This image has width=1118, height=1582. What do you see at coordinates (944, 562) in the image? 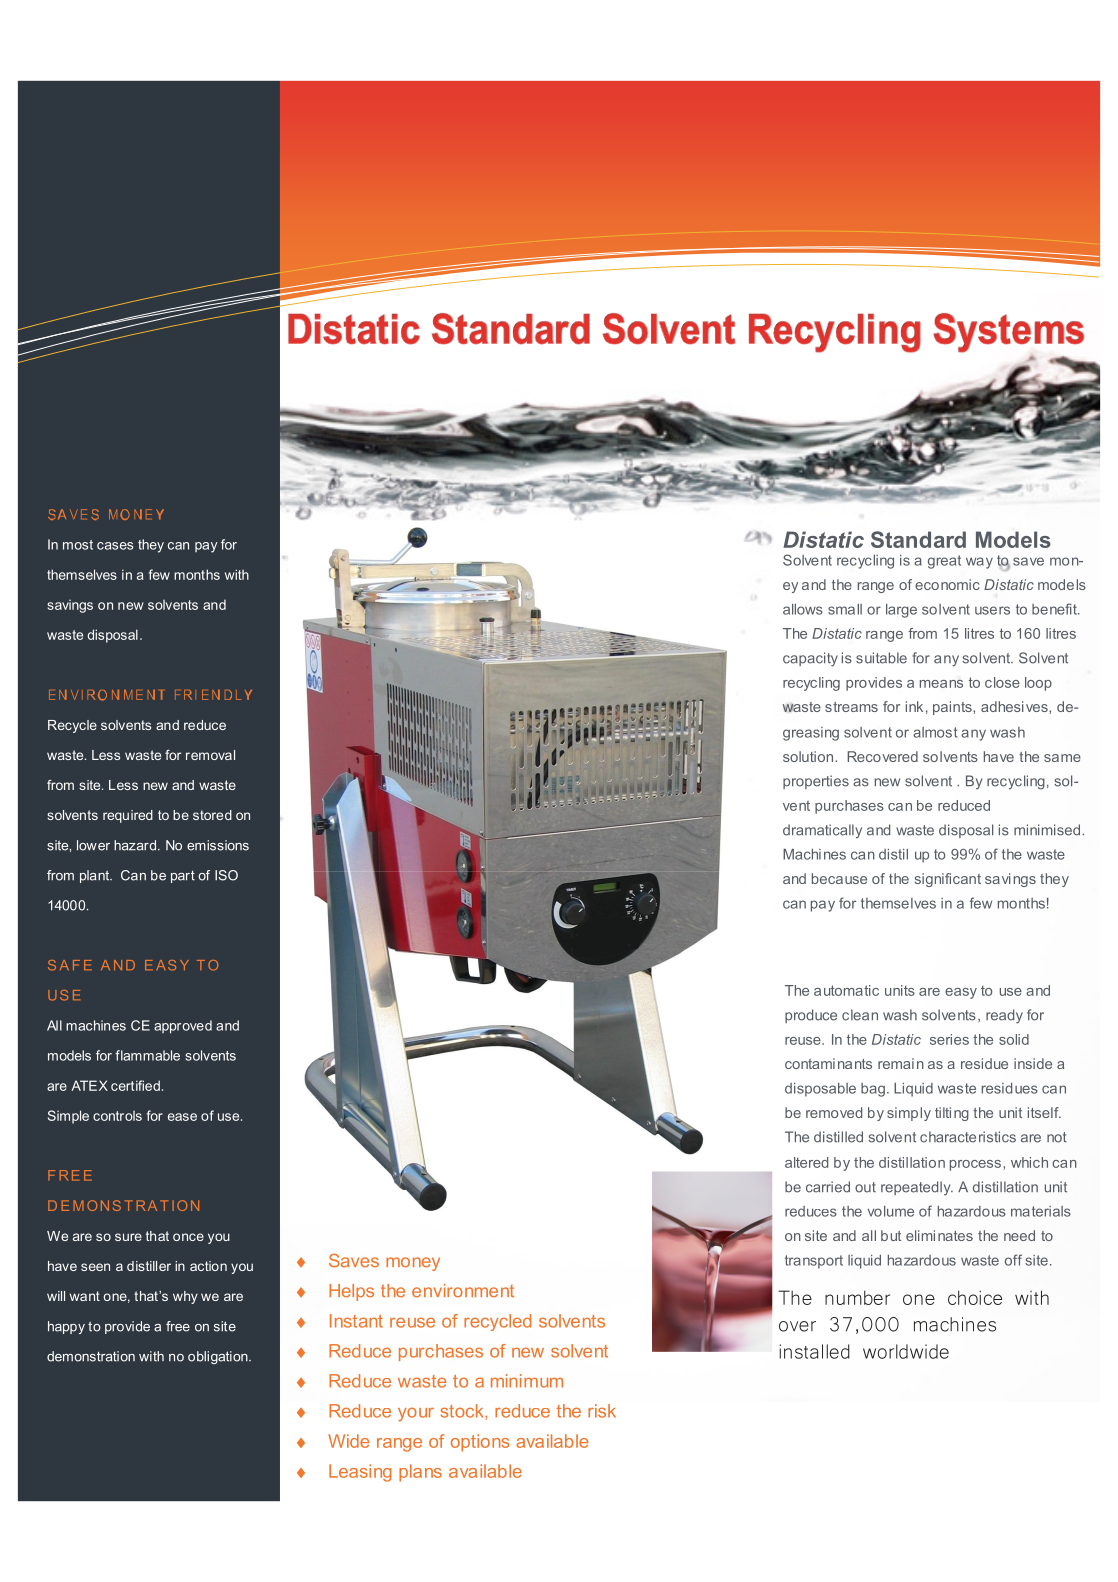
I see `great` at bounding box center [944, 562].
